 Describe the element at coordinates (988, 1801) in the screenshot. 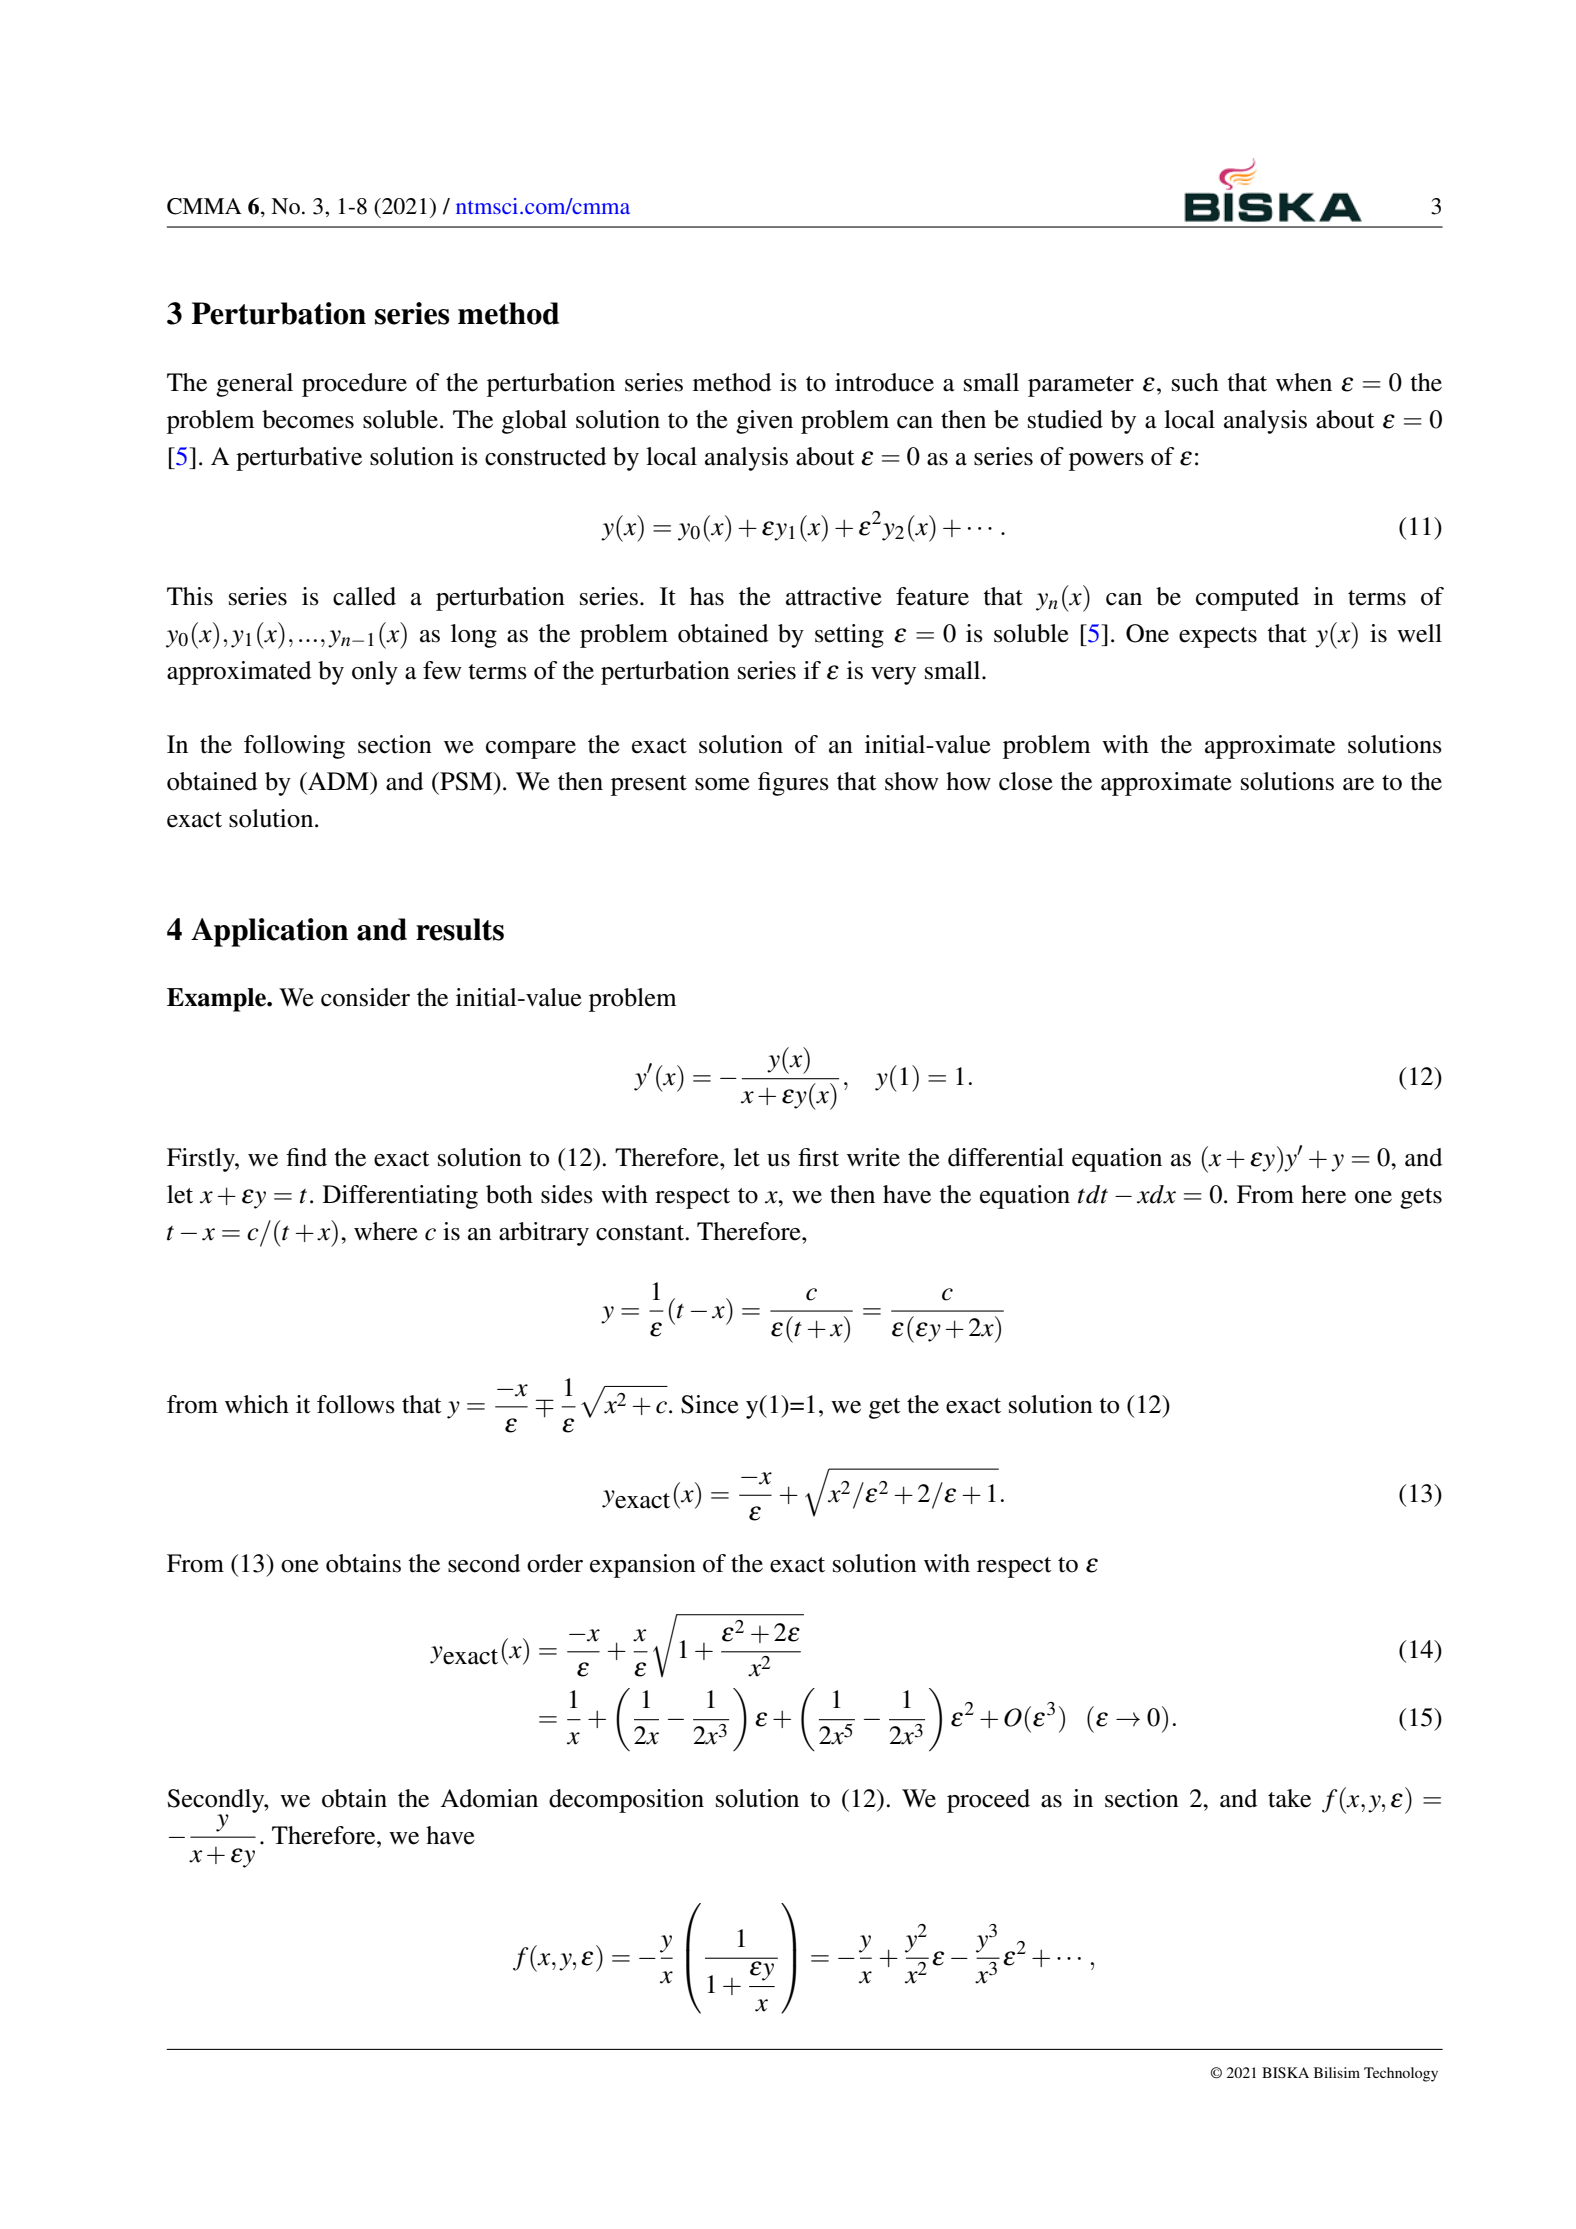

I see `proceed` at that location.
